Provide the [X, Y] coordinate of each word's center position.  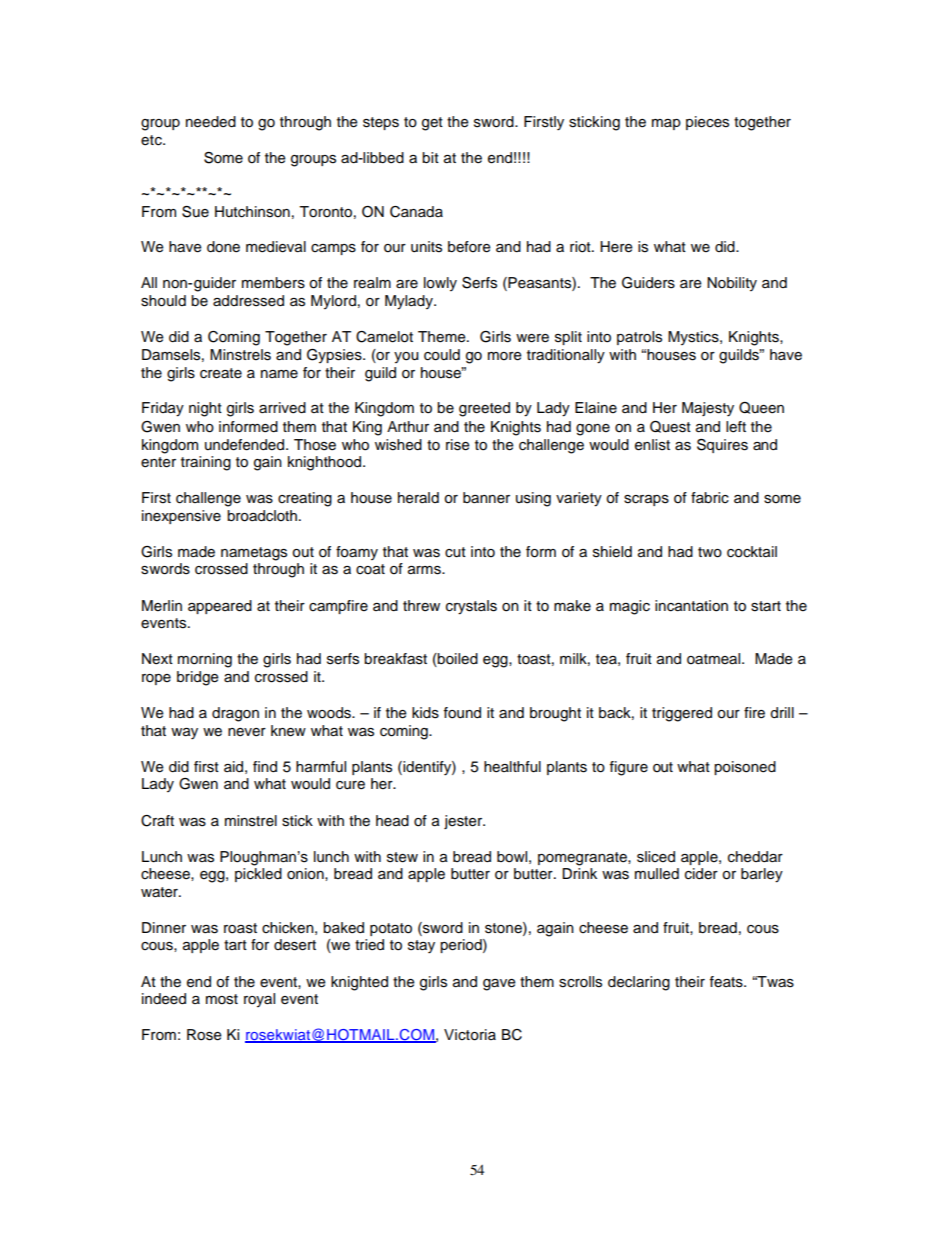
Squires [722, 446]
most [222, 999]
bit [430, 158]
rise [458, 445]
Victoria [470, 1035]
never [247, 732]
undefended [246, 445]
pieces [707, 123]
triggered [682, 714]
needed [211, 122]
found [462, 713]
